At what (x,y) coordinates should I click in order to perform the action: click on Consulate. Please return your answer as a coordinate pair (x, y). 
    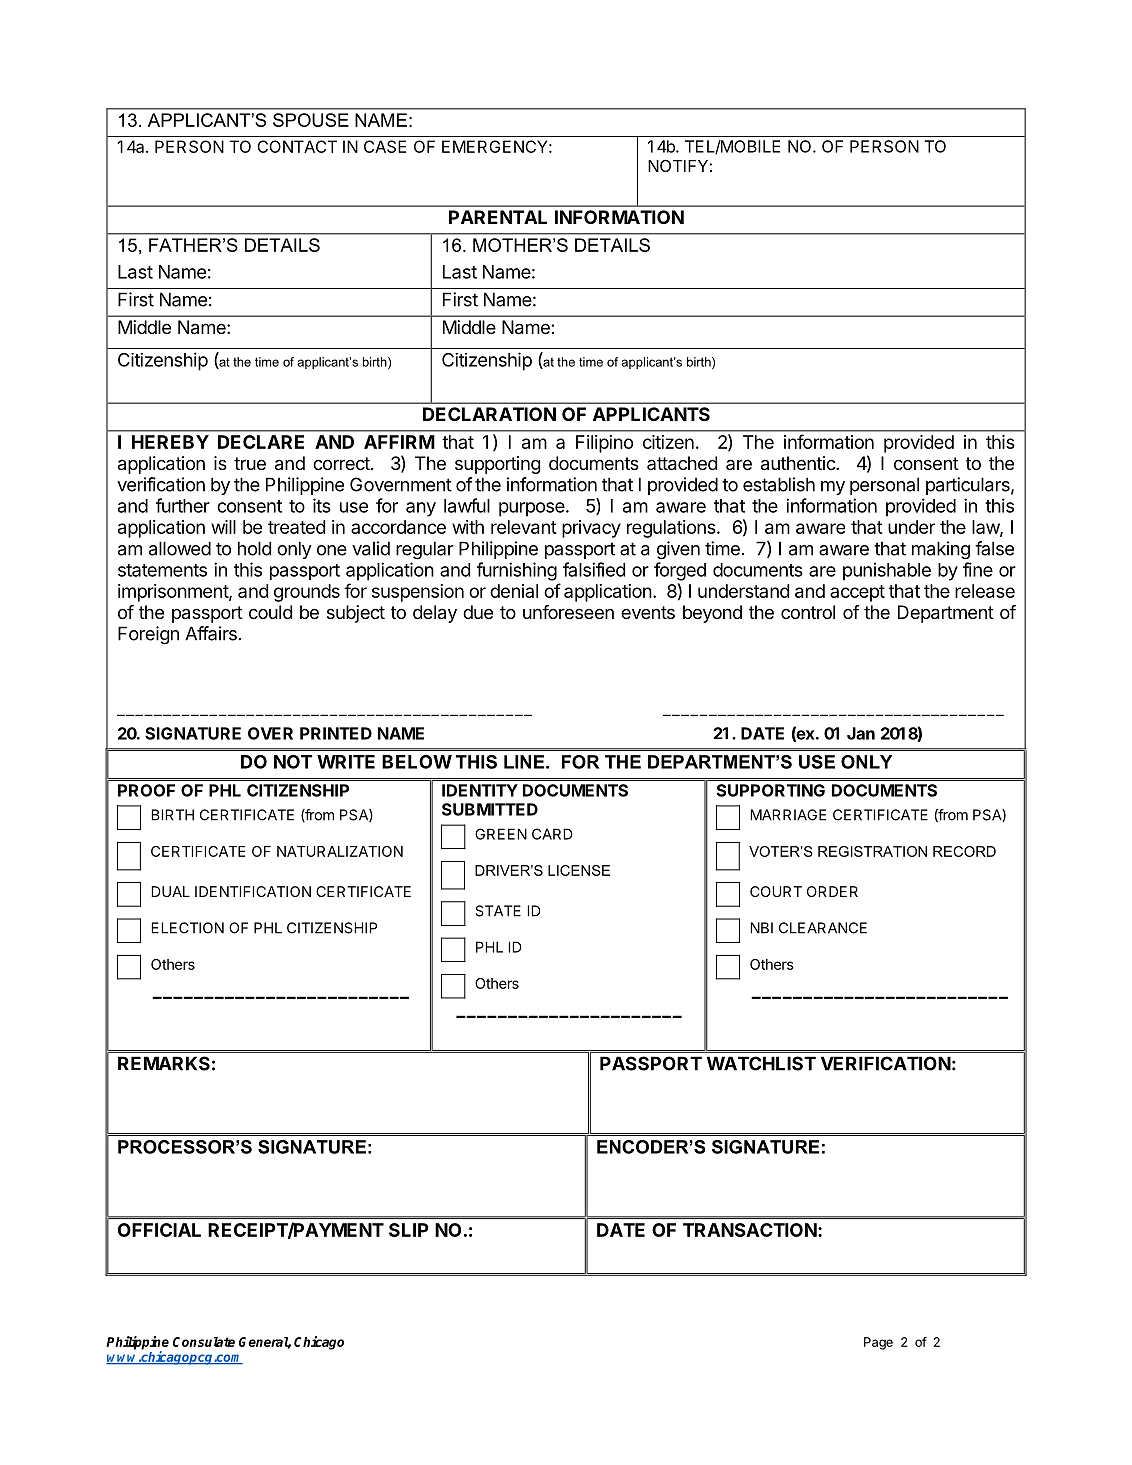
    Looking at the image, I should click on (204, 1342).
